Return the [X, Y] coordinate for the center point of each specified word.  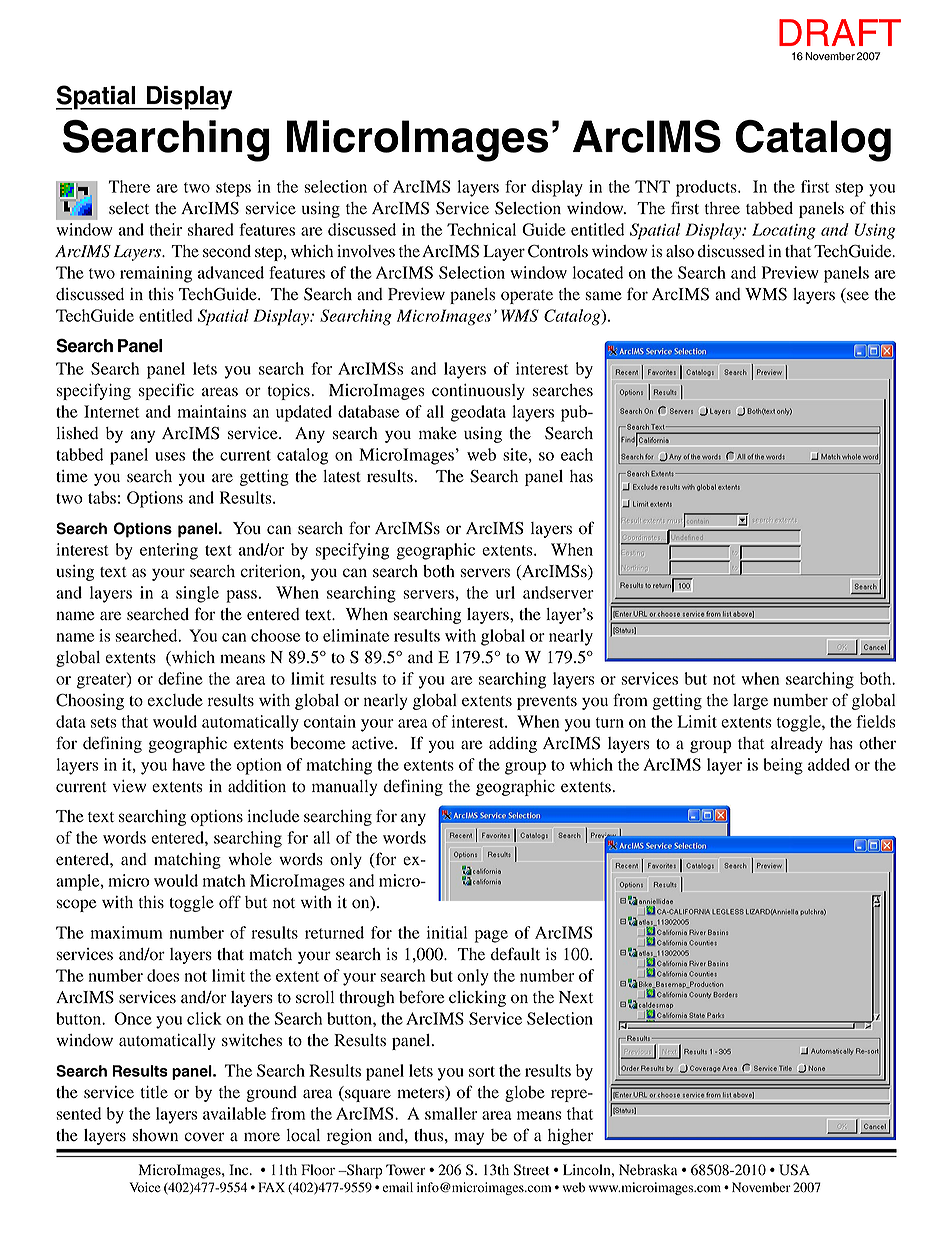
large [750, 702]
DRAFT [840, 32]
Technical [481, 229]
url [505, 592]
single [197, 594]
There [129, 186]
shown [155, 1135]
